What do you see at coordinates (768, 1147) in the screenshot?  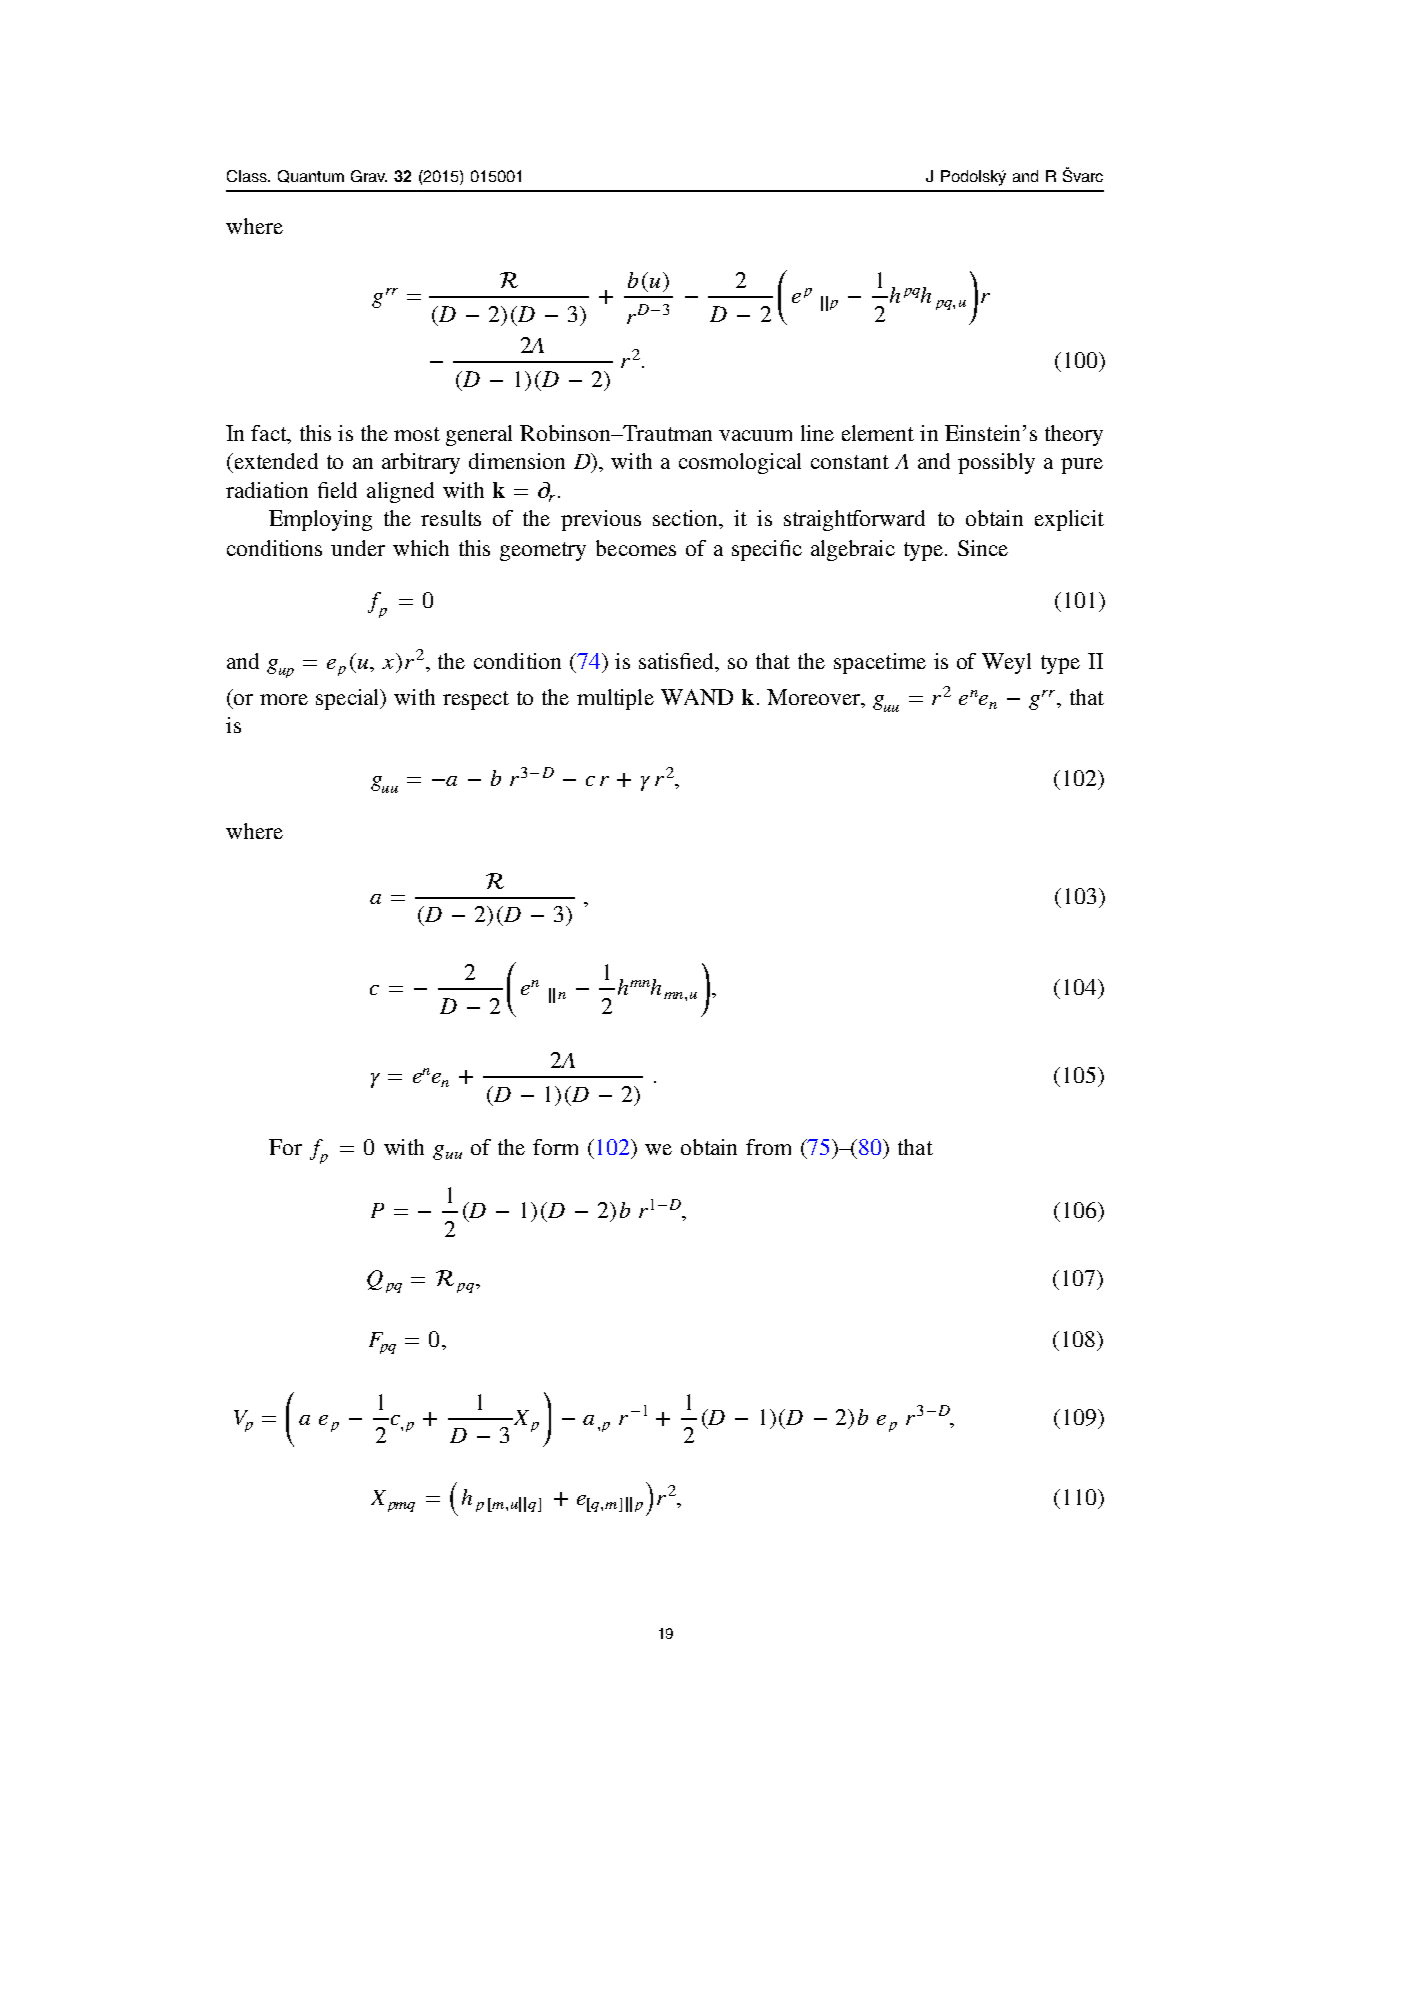 I see `from` at bounding box center [768, 1147].
